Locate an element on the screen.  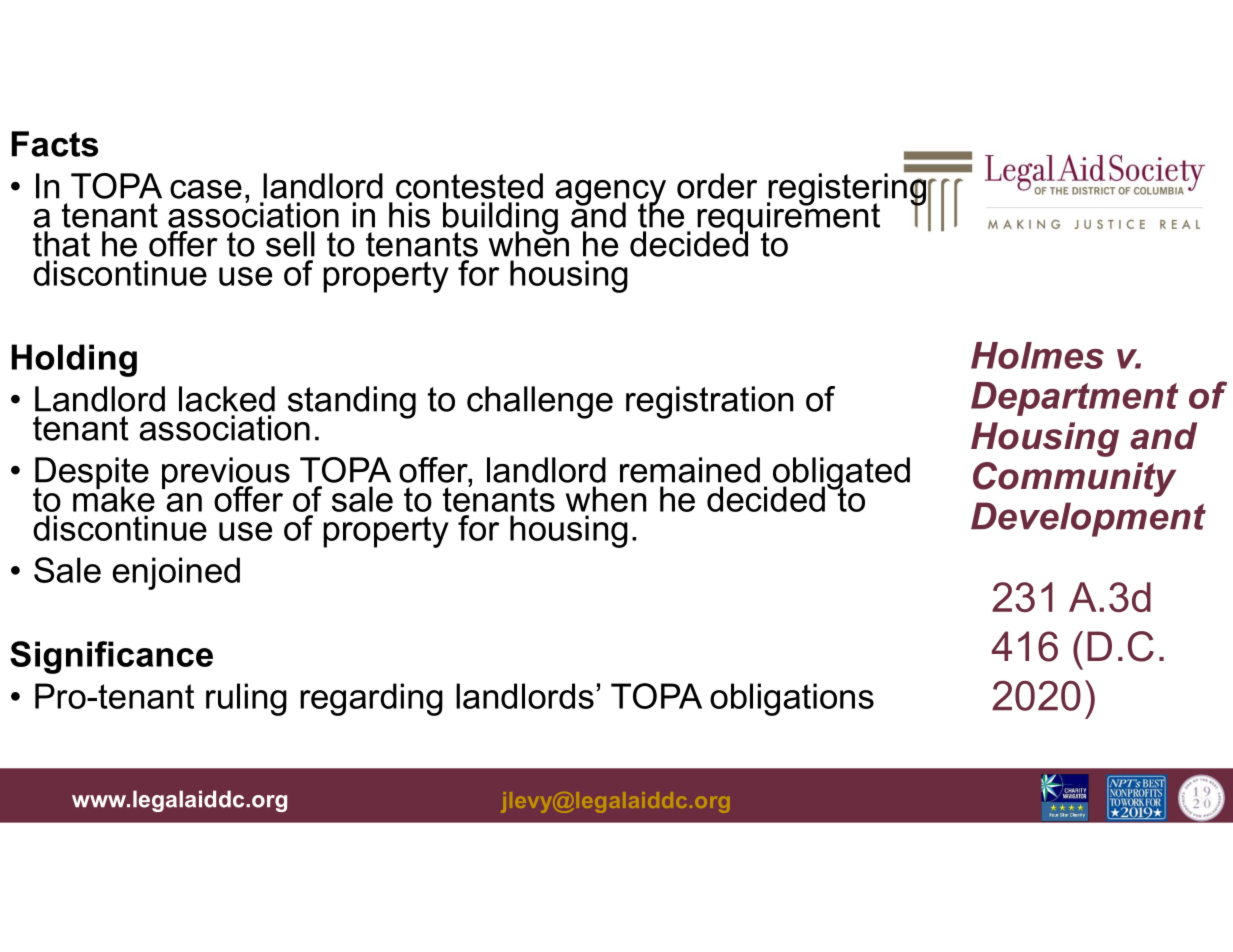
case is located at coordinates (206, 189).
